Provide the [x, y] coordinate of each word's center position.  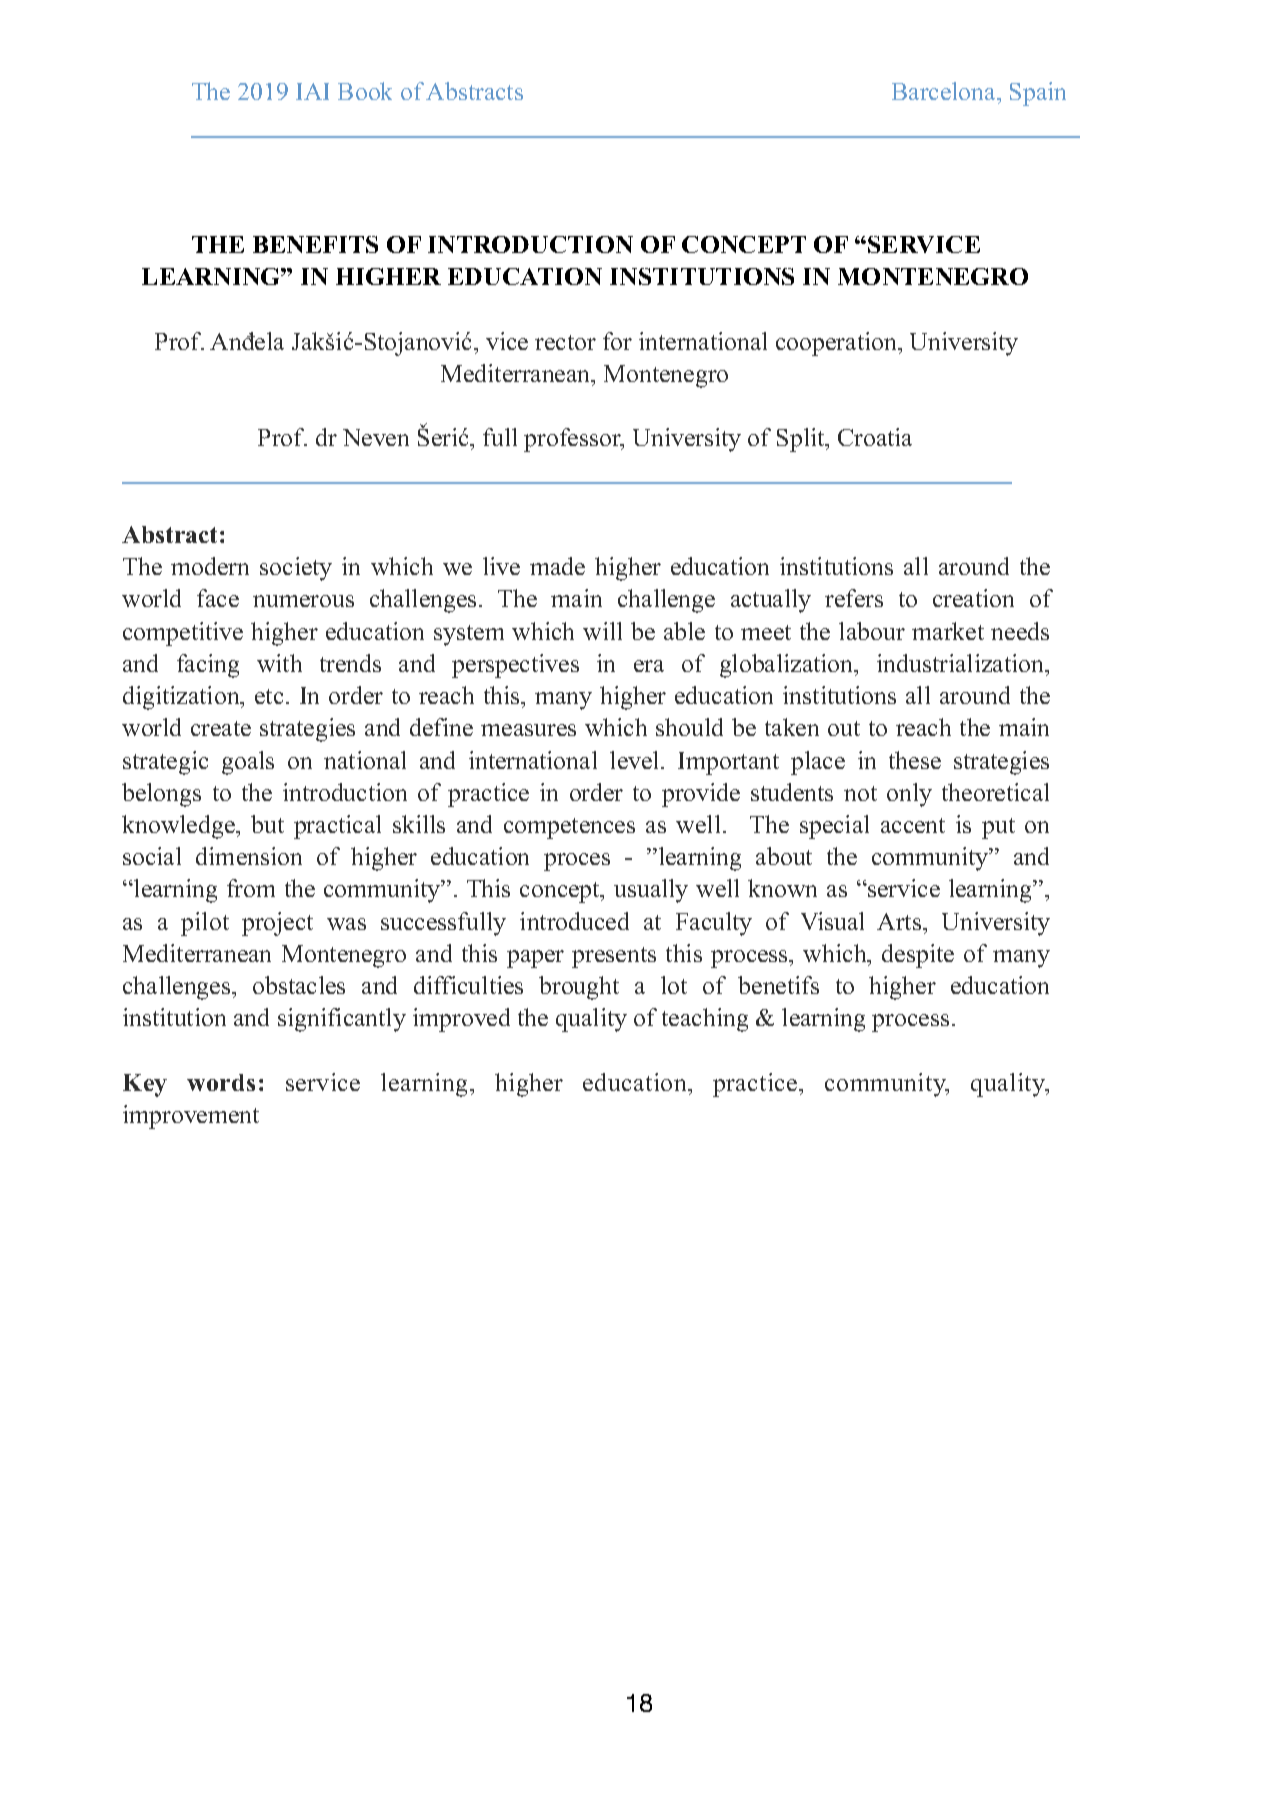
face [218, 598]
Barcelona [945, 93]
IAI [312, 91]
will [602, 631]
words [221, 1082]
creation [973, 598]
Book [365, 91]
